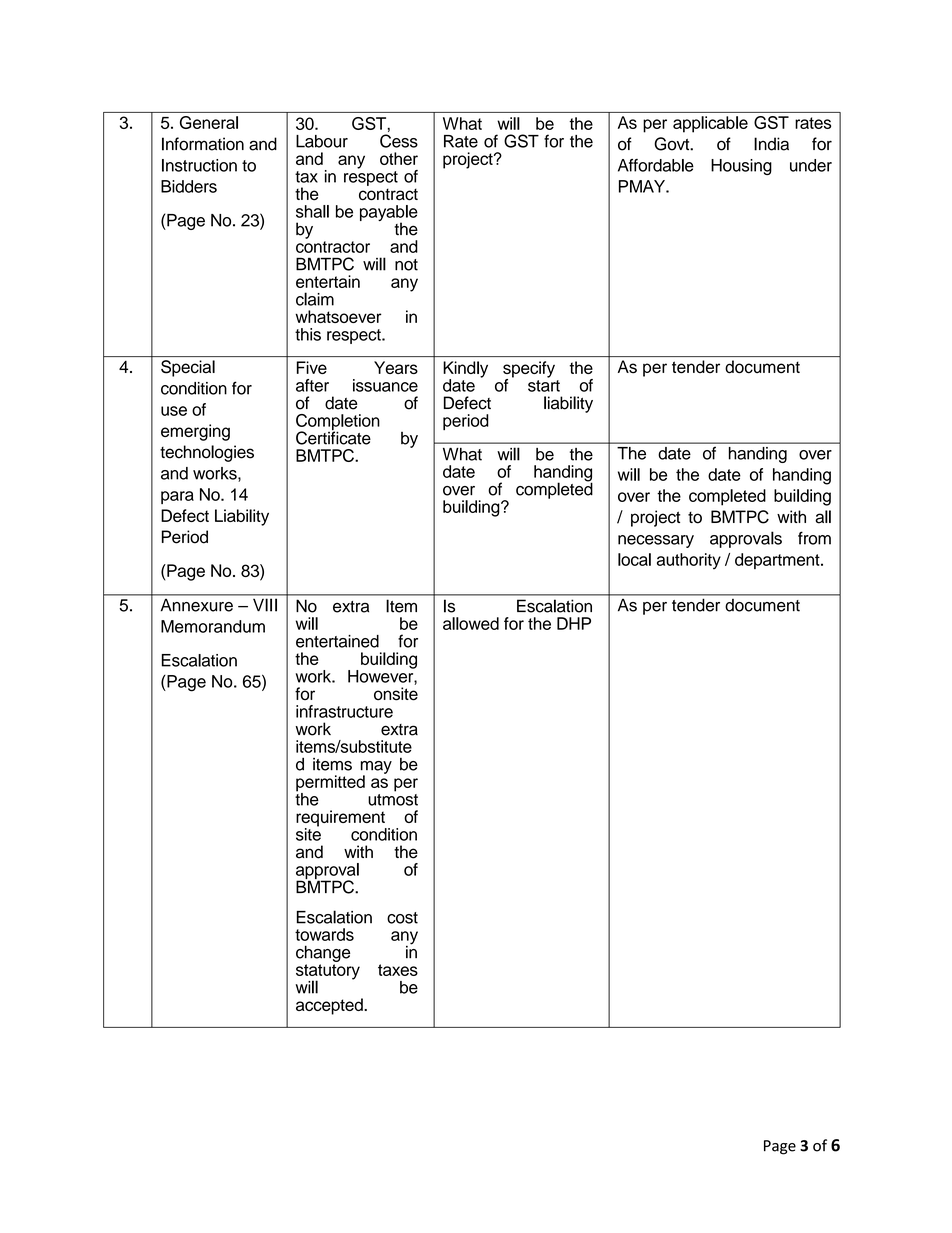  What do you see at coordinates (741, 167) in the page?
I see `Housing` at bounding box center [741, 167].
